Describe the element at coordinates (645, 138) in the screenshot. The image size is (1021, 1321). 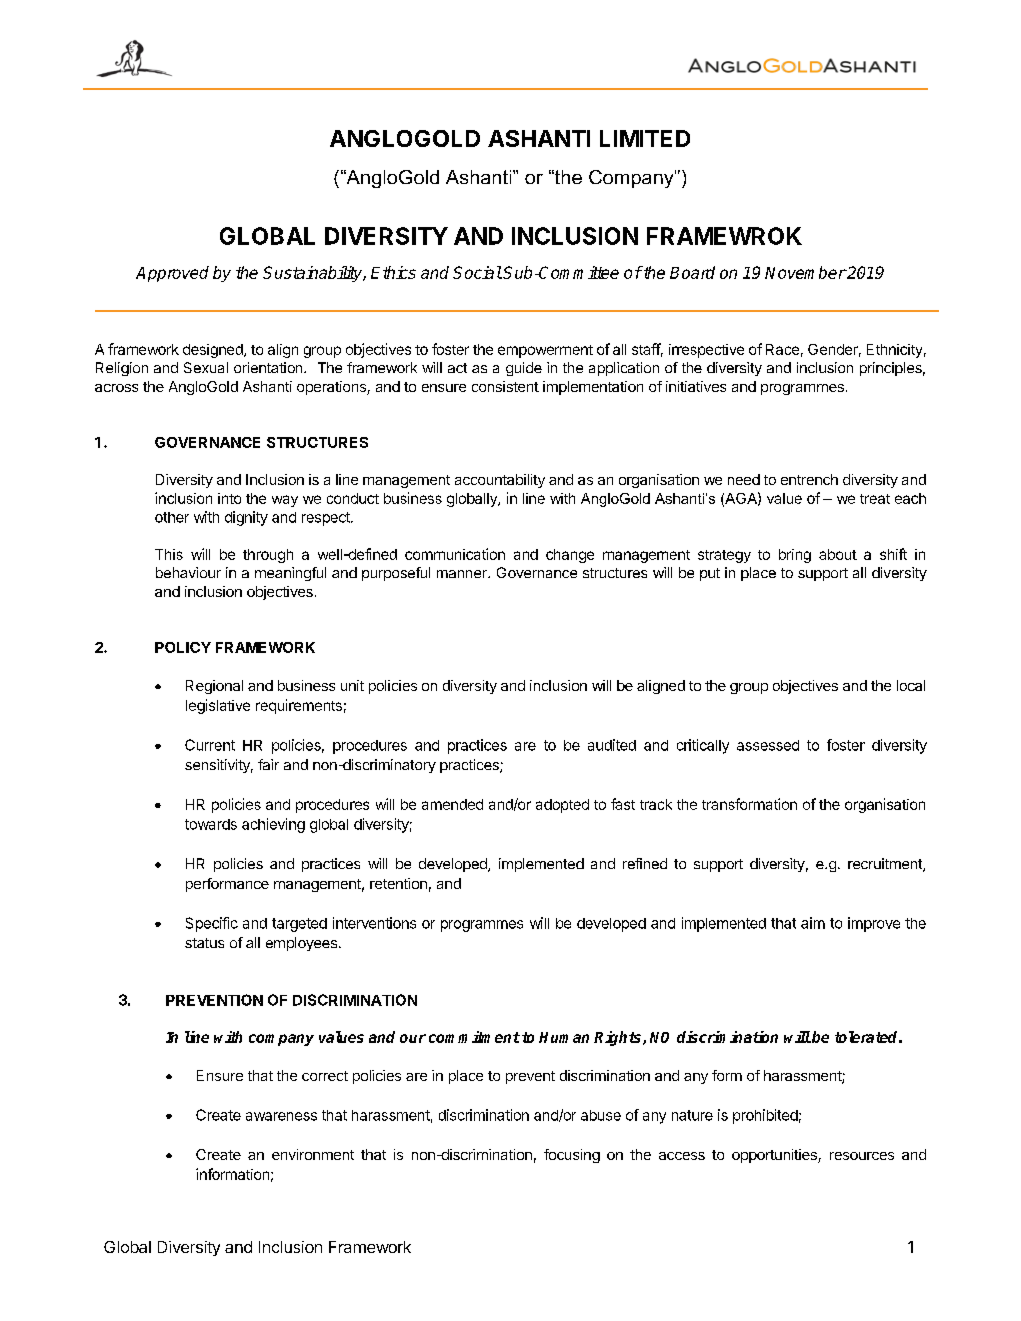
I see `LIMITED` at that location.
